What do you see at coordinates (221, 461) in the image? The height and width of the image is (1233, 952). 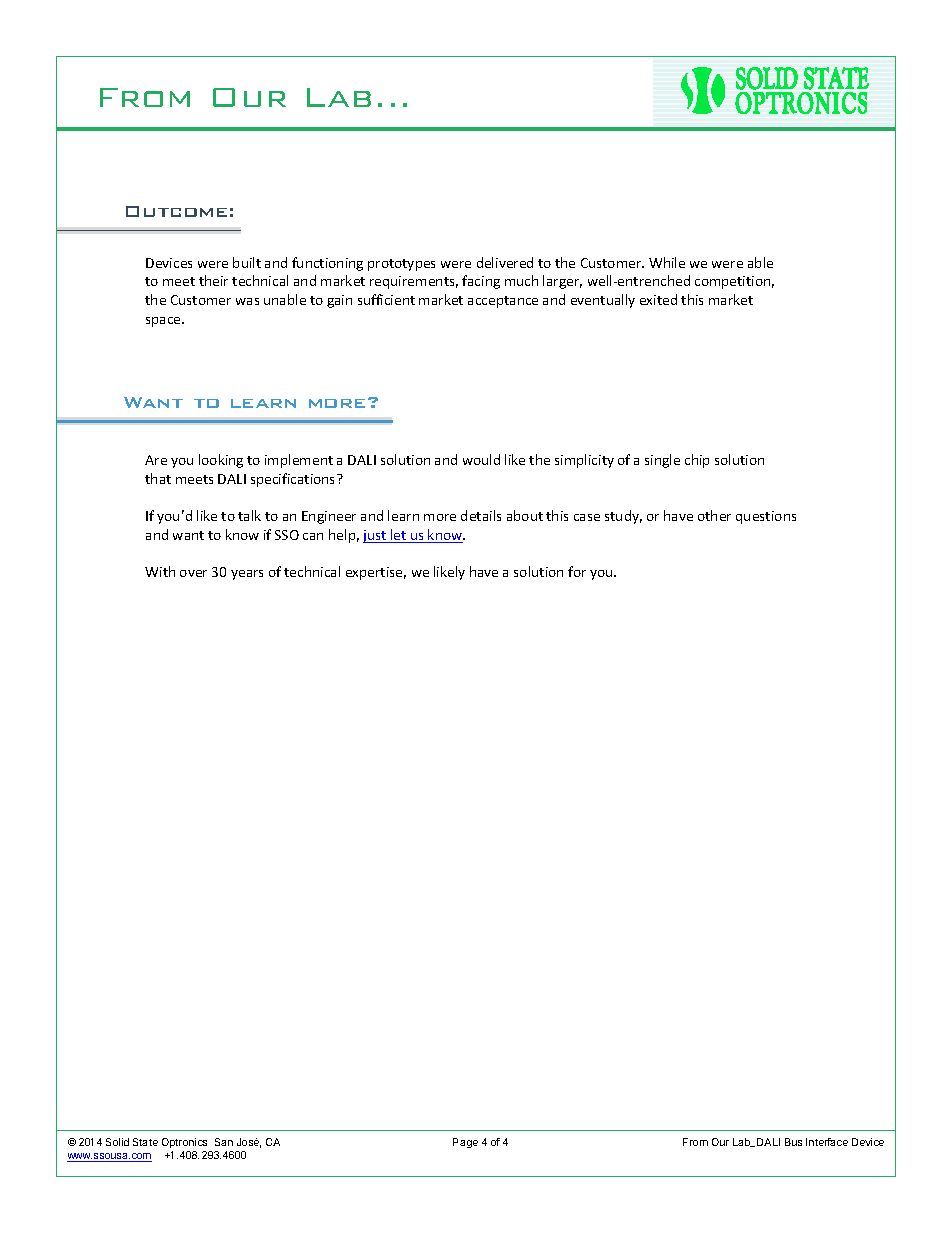 I see `looking` at bounding box center [221, 461].
